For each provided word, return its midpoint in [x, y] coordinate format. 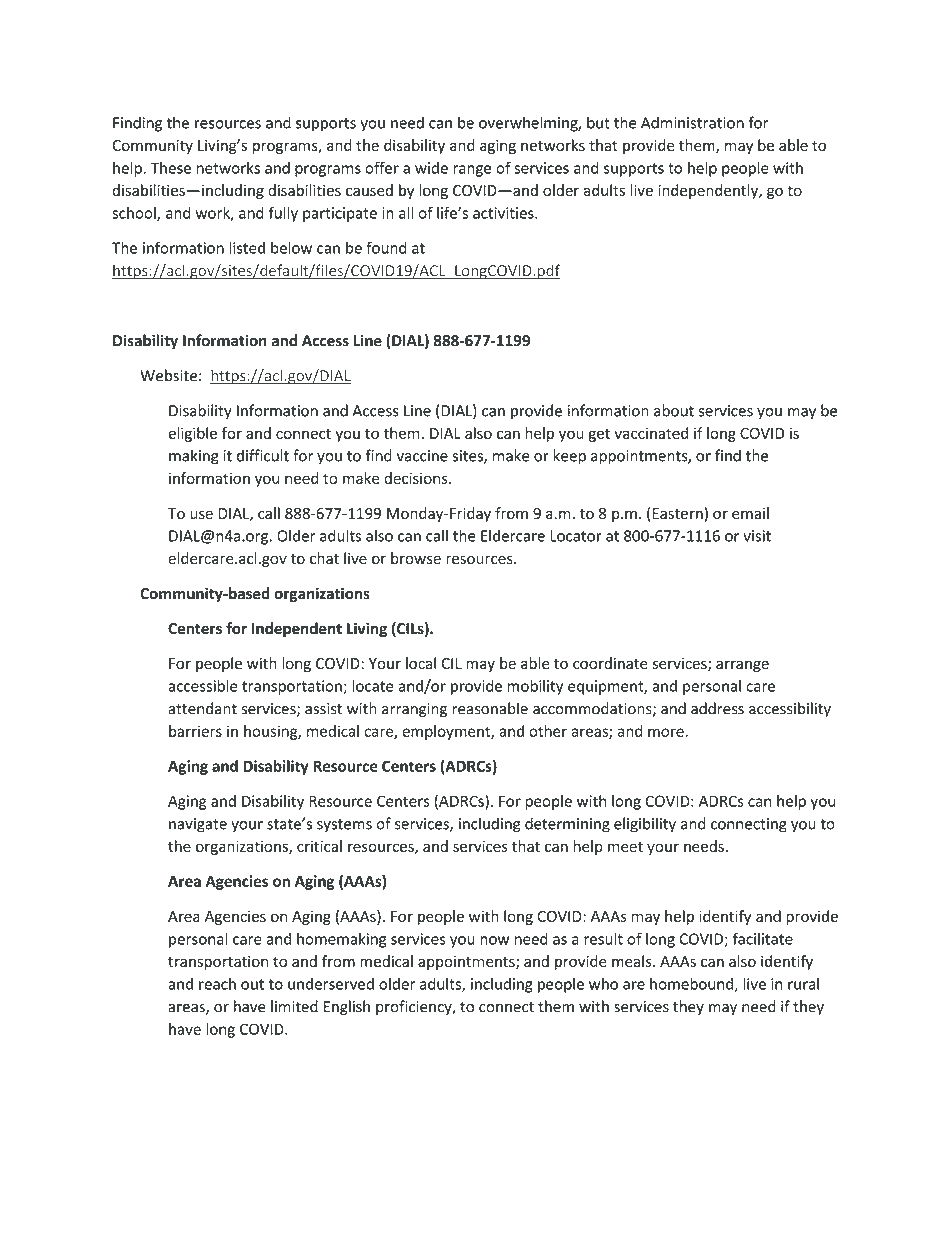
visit [757, 536]
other [548, 731]
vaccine [422, 456]
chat [324, 558]
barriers [195, 731]
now [494, 940]
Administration [692, 122]
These [170, 168]
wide [431, 168]
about [674, 410]
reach [217, 984]
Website [168, 375]
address [717, 708]
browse [416, 558]
